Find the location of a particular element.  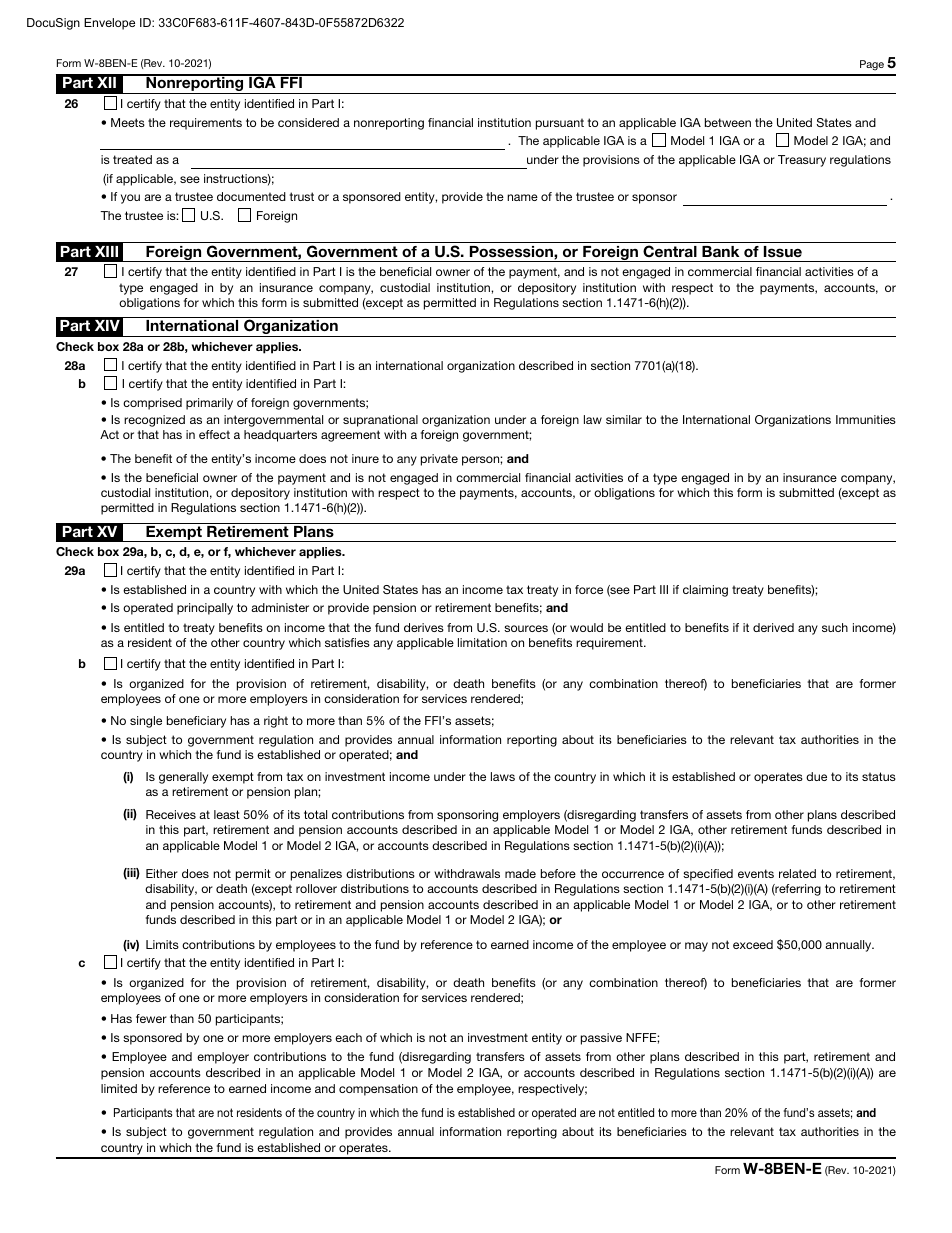

supranational is located at coordinates (380, 421).
